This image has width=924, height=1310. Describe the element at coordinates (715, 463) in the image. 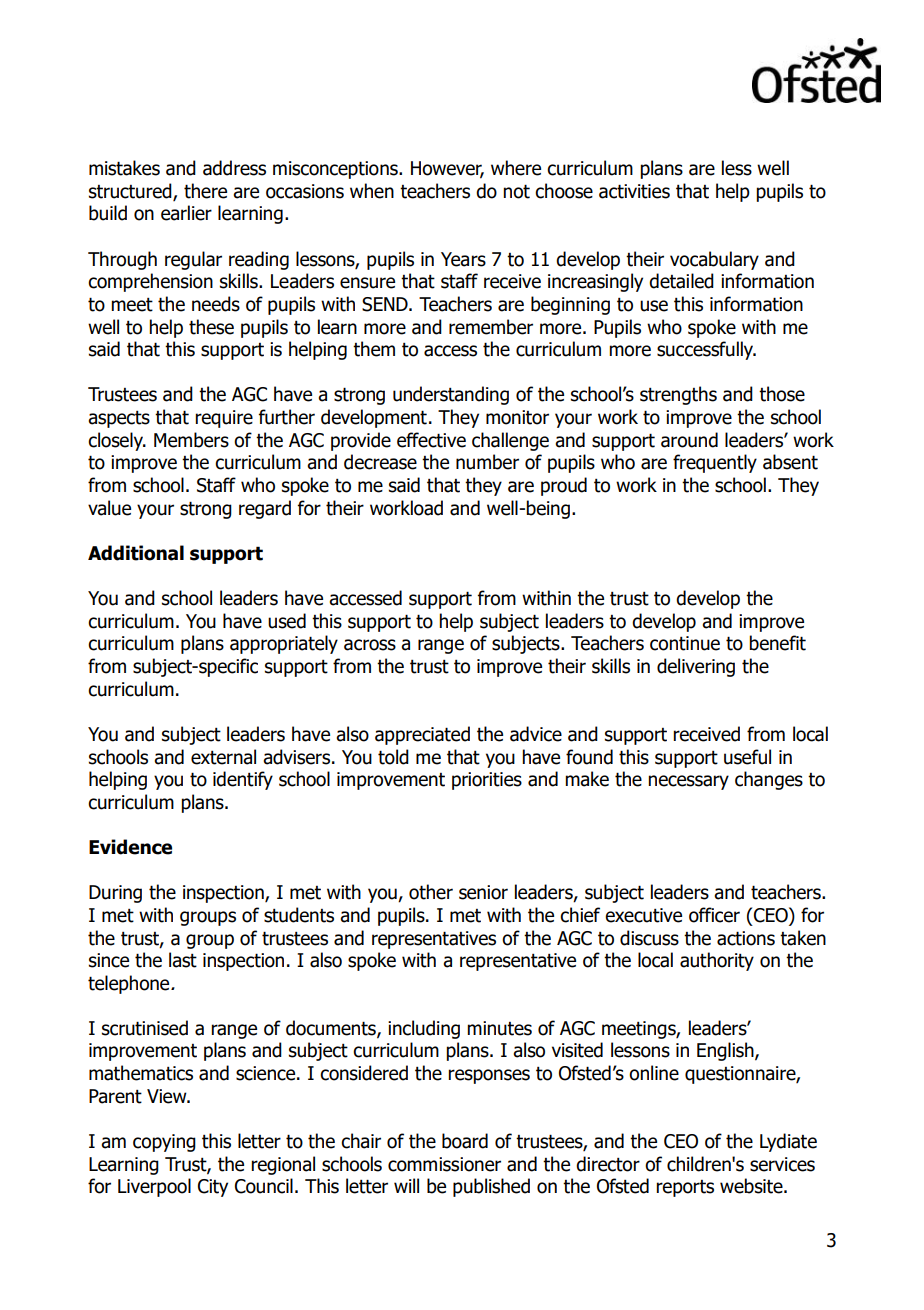

I see `frequently` at that location.
